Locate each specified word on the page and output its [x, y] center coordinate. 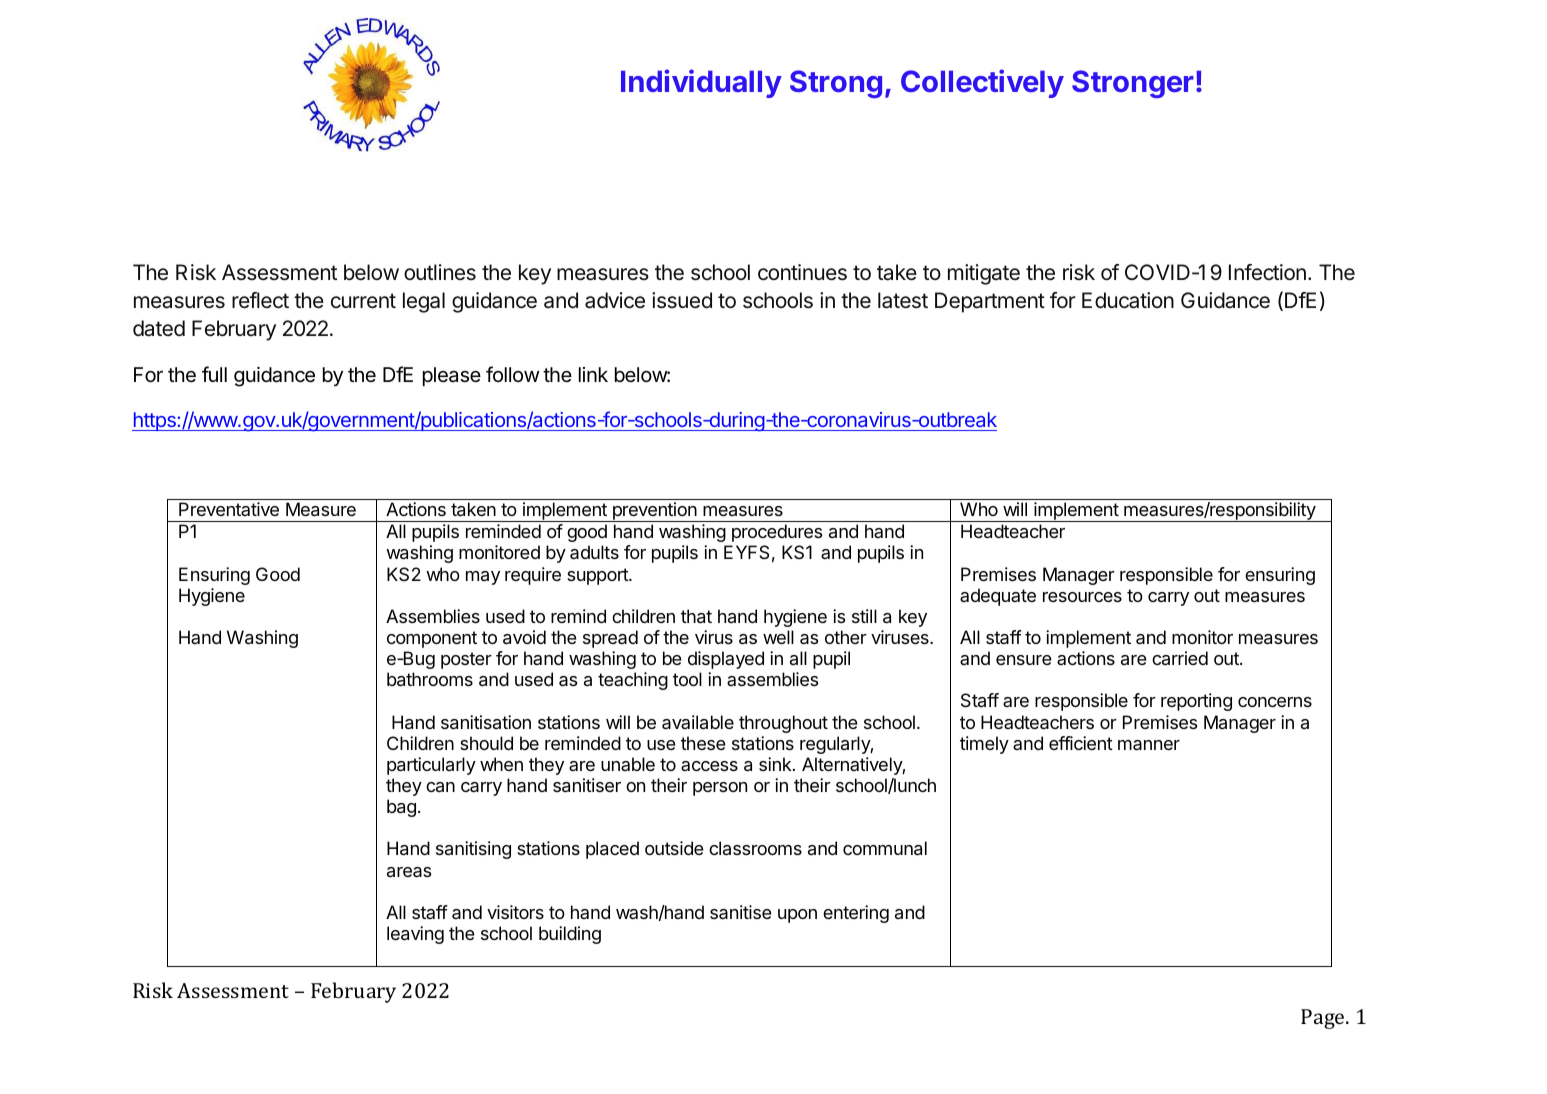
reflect [260, 300]
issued [682, 300]
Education [1128, 300]
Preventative [229, 509]
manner [1149, 745]
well [778, 637]
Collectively [982, 83]
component [432, 639]
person [720, 789]
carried [1180, 658]
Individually [701, 83]
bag [401, 808]
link [593, 374]
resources [1082, 597]
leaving [415, 935]
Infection [1267, 272]
